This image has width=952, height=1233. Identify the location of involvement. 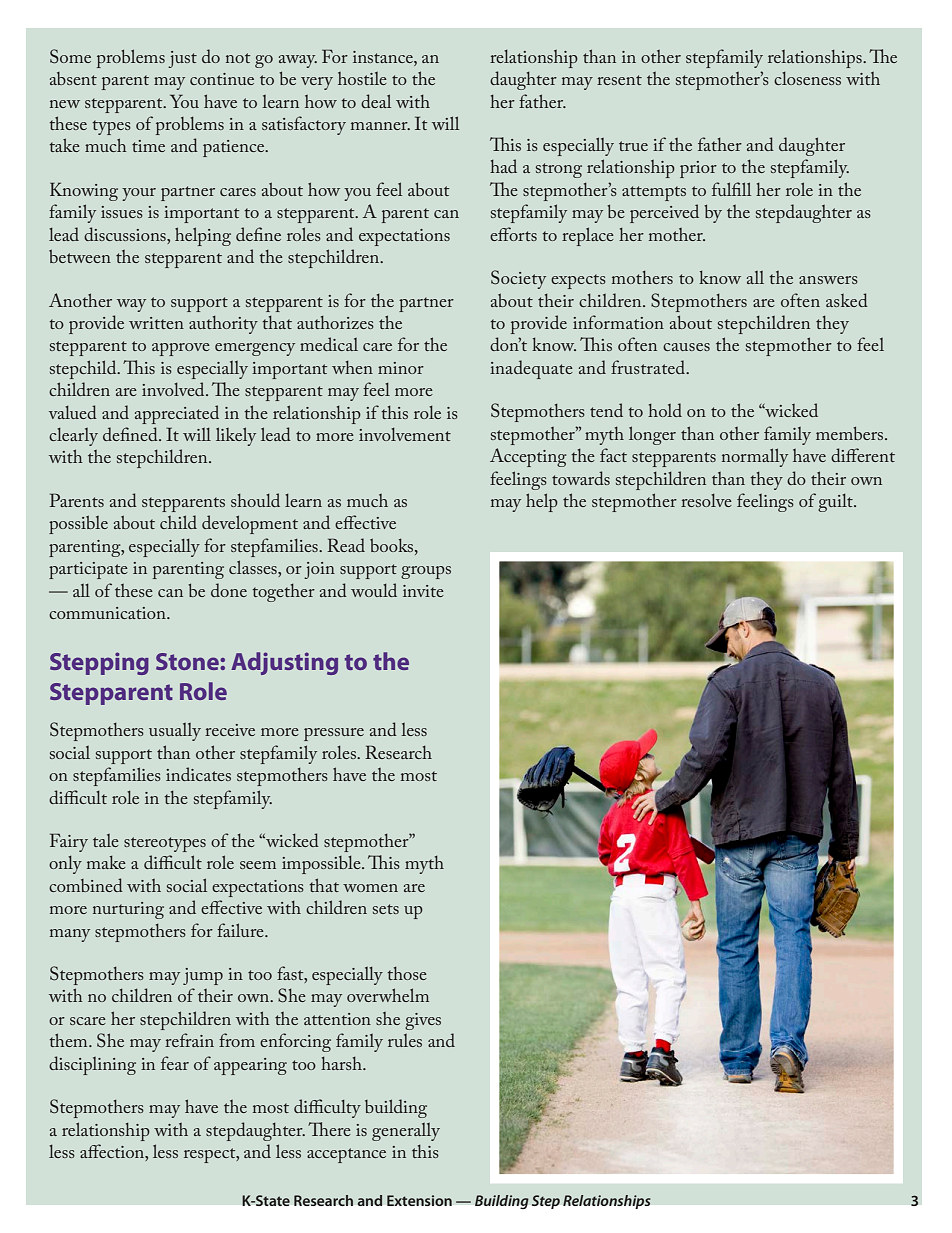
(405, 434).
